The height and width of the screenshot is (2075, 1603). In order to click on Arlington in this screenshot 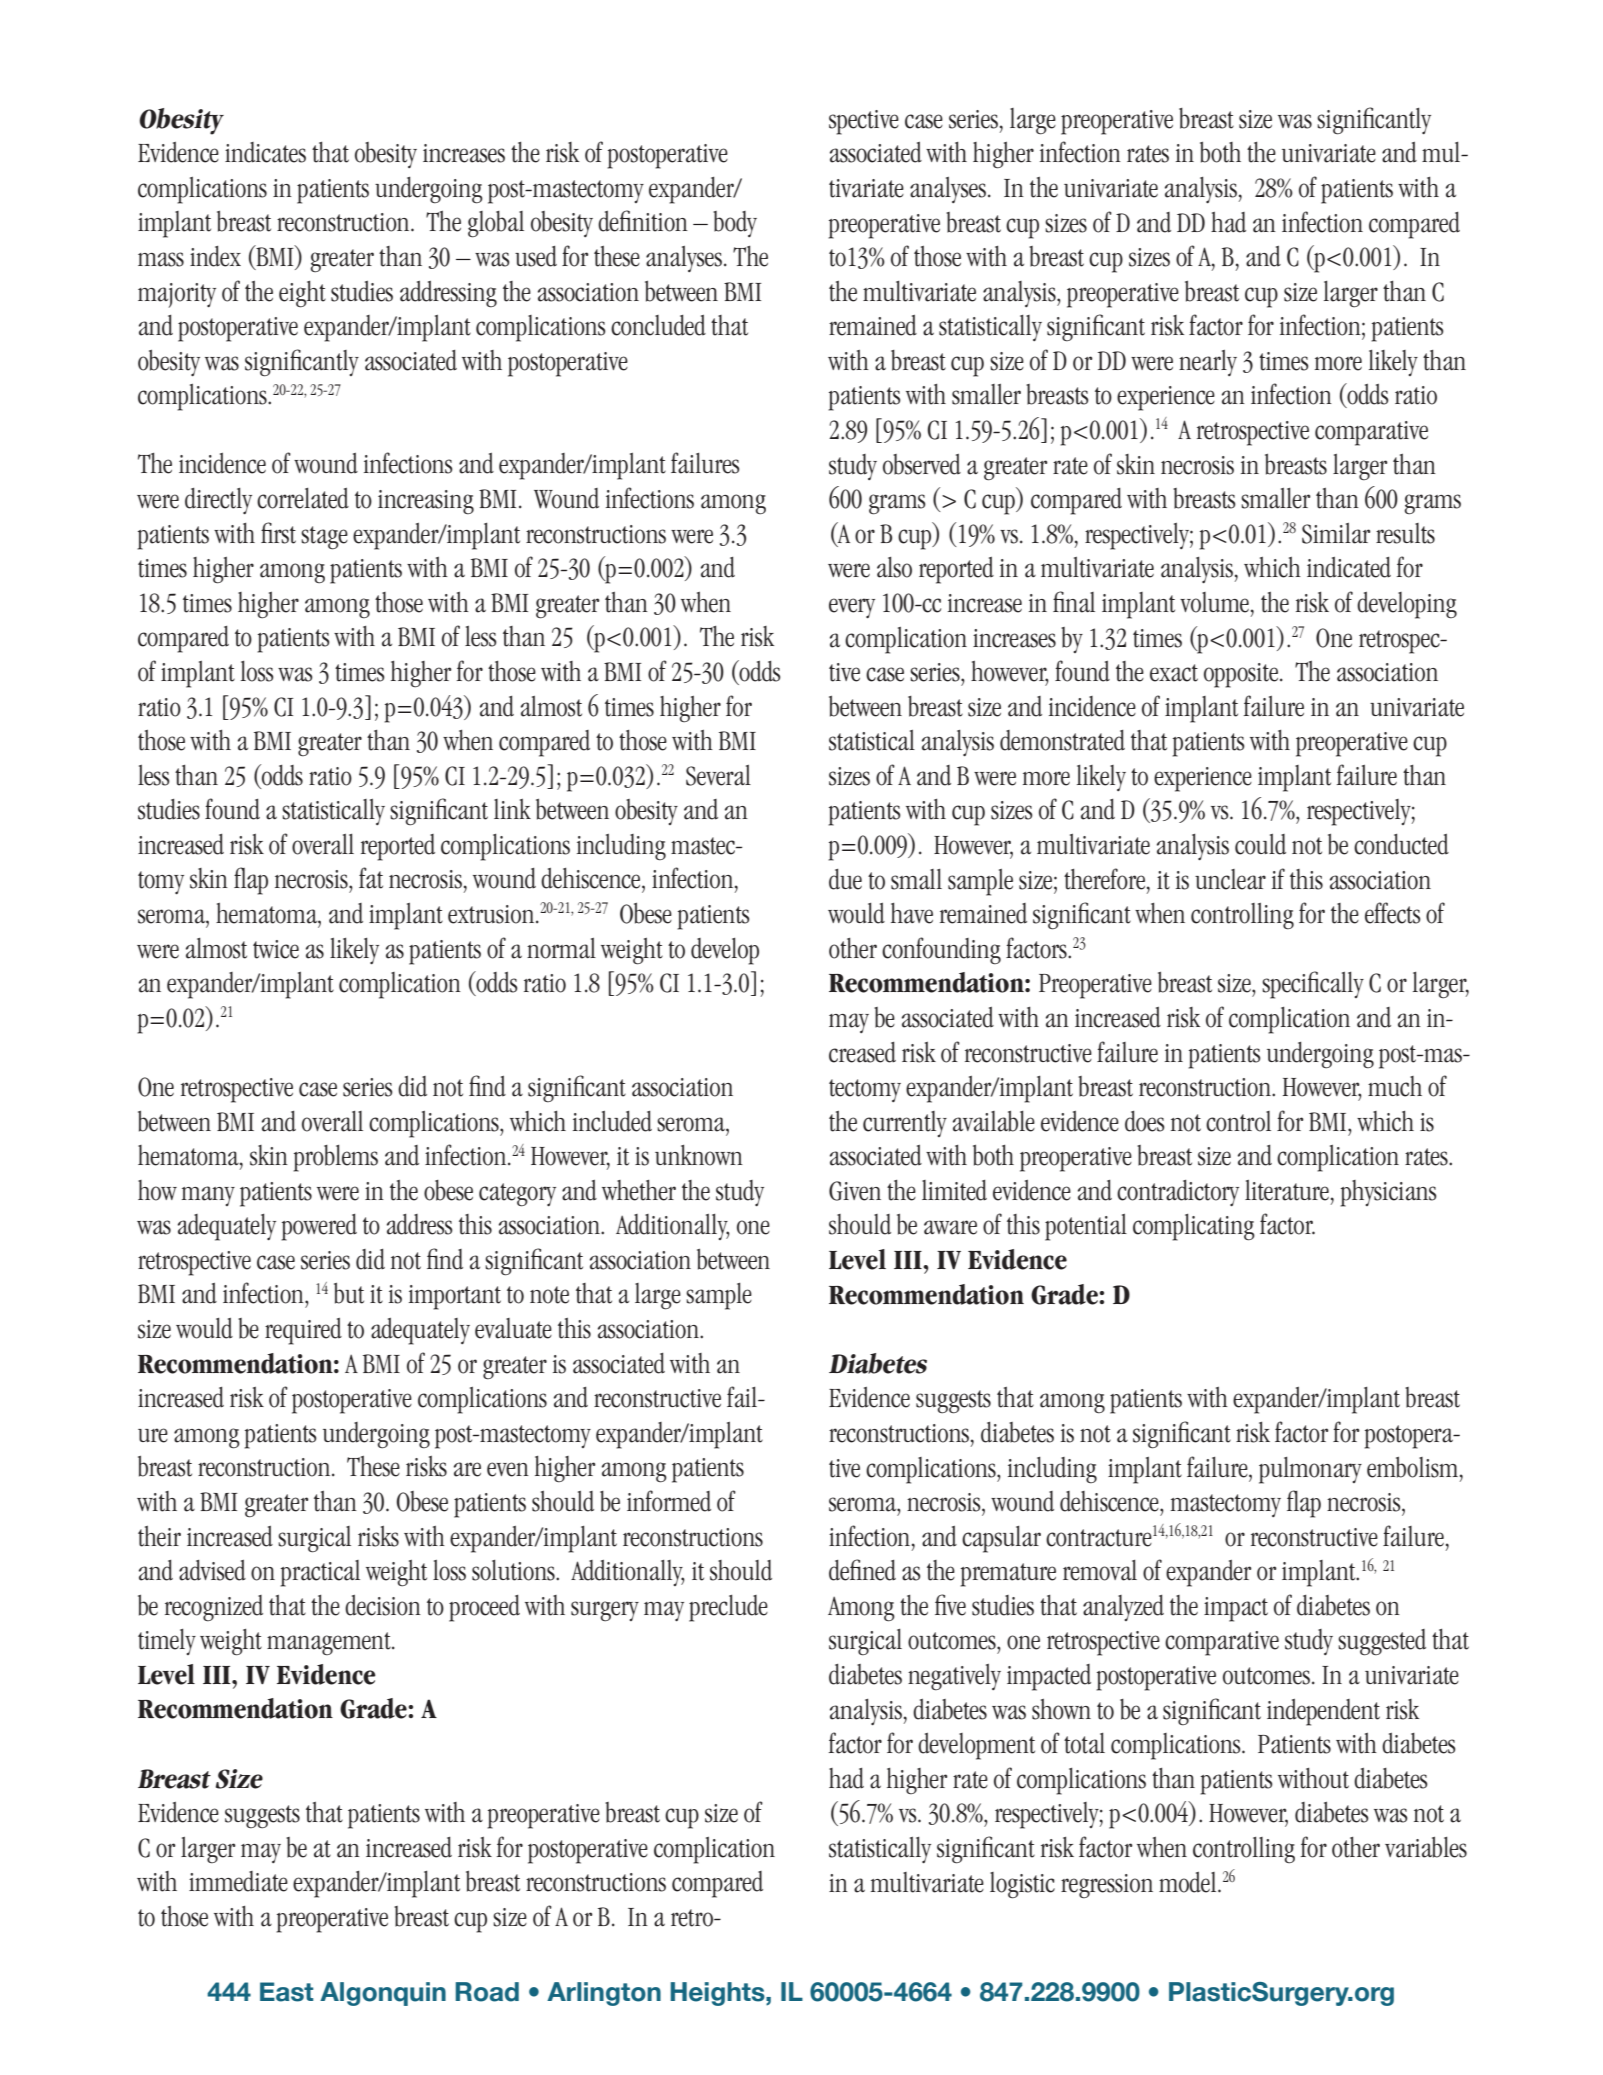, I will do `click(604, 1994)`.
